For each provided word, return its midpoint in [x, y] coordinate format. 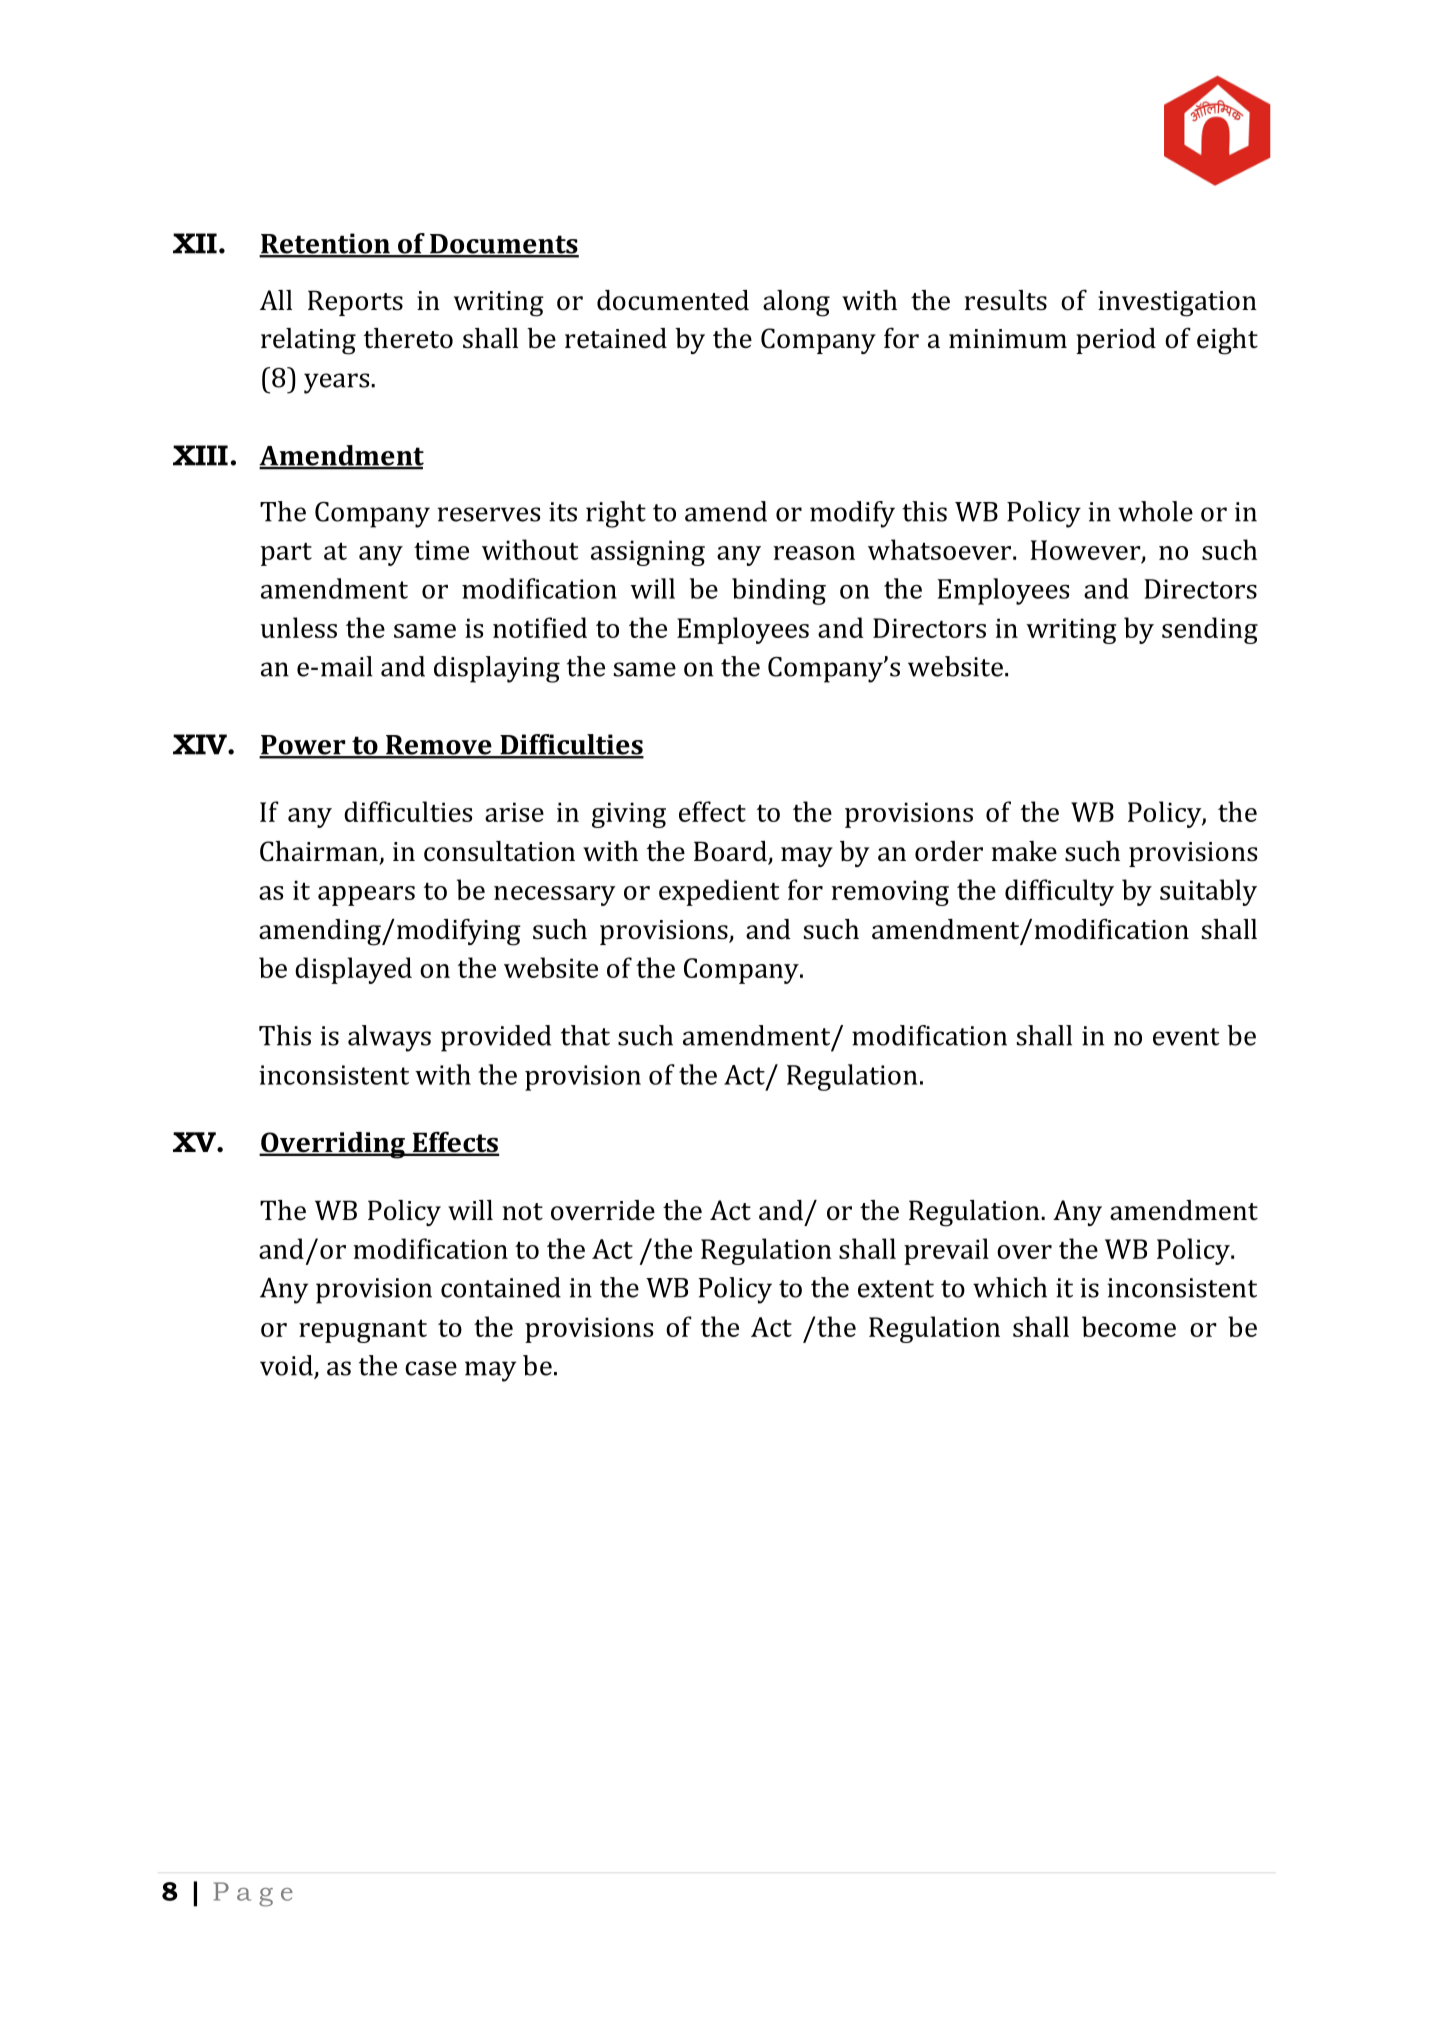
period [1116, 341]
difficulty [1059, 892]
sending [1210, 630]
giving [629, 815]
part [286, 554]
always [389, 1038]
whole [1155, 511]
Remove [439, 746]
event [1186, 1037]
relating [308, 341]
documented [673, 300]
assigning [648, 553]
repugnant [363, 1331]
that [585, 1035]
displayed [353, 970]
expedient [719, 892]
